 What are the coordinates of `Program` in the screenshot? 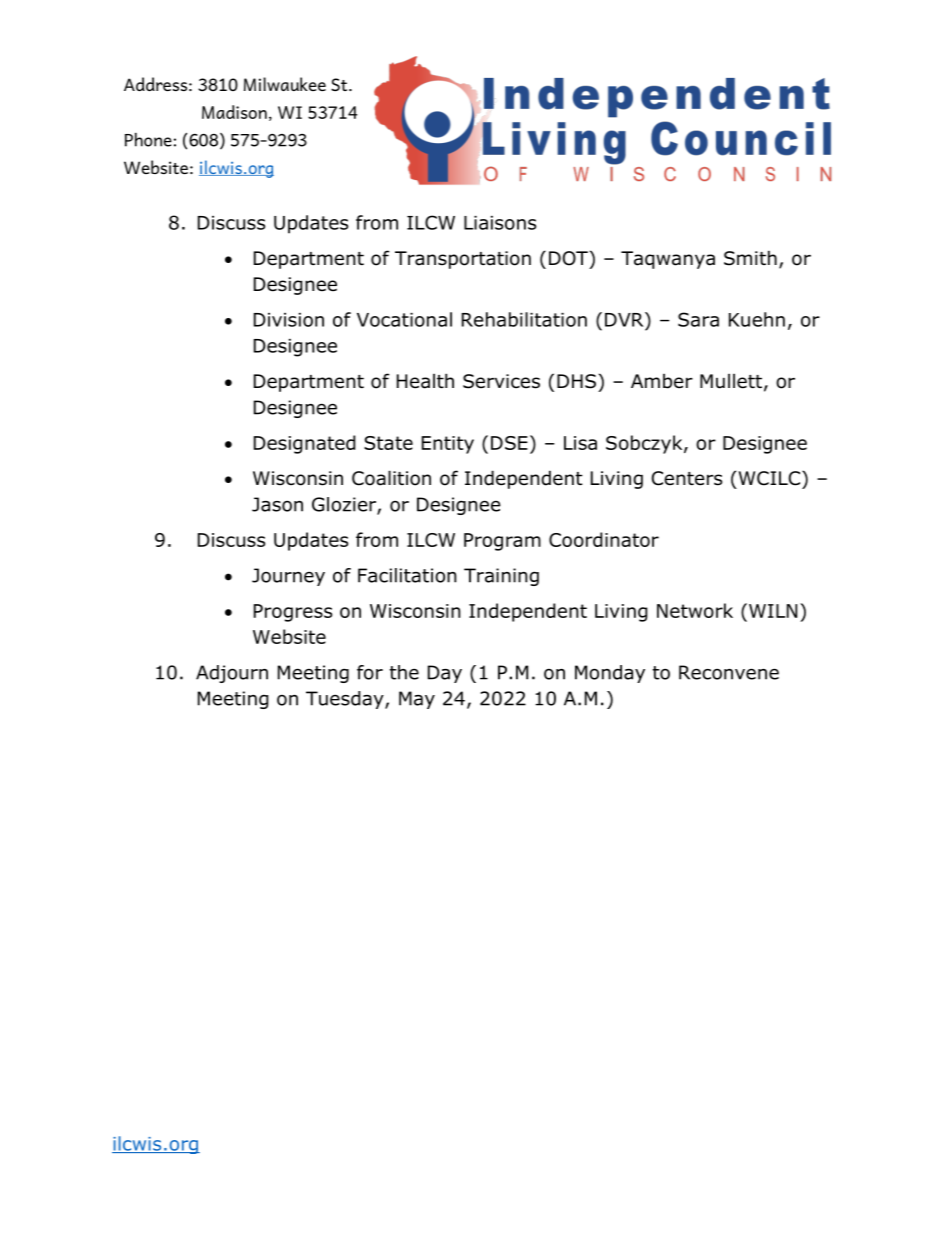 It's located at (502, 542).
